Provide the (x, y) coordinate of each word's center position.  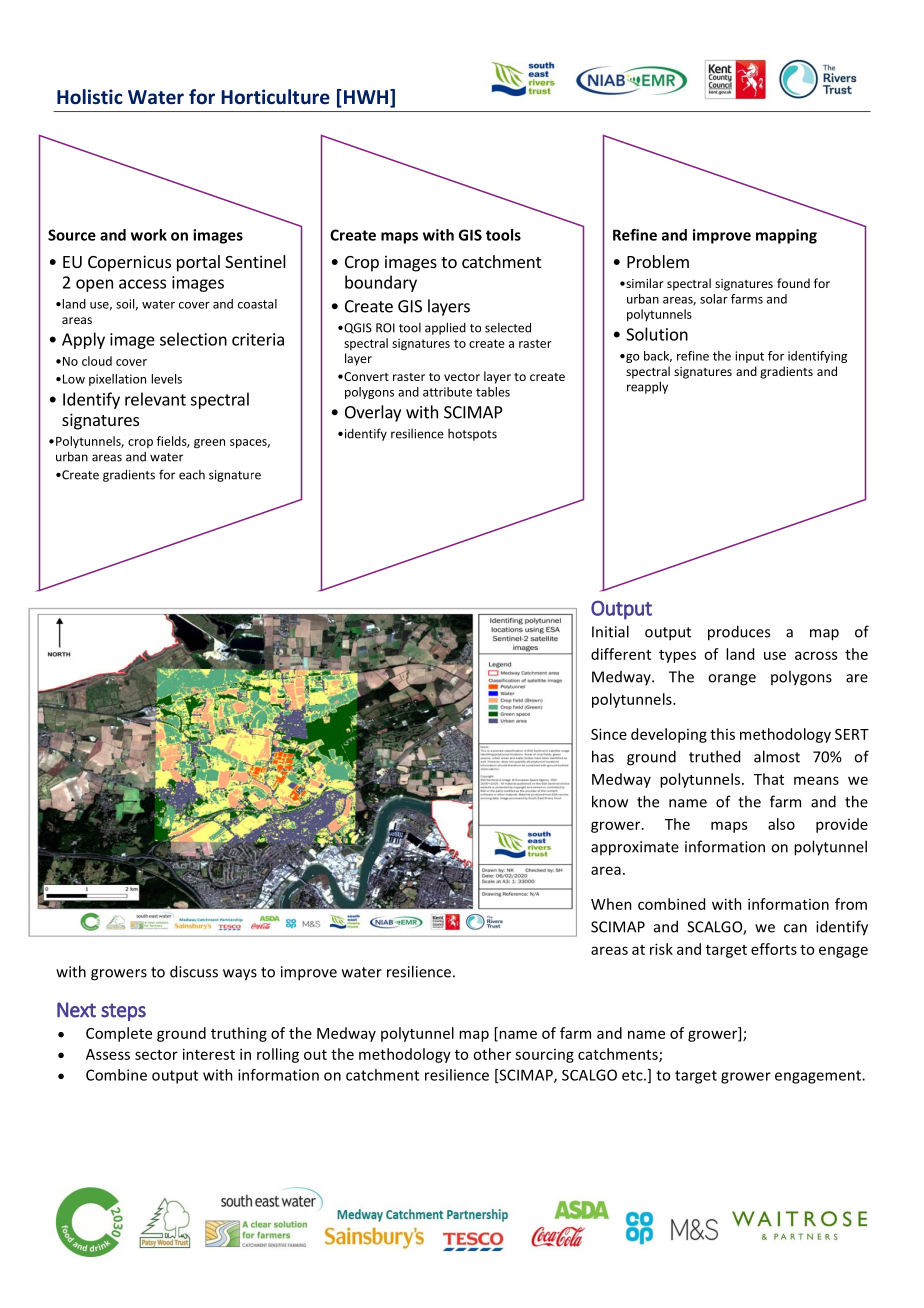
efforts (774, 949)
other (492, 1054)
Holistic (90, 97)
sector (156, 1055)
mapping (786, 236)
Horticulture (275, 97)
